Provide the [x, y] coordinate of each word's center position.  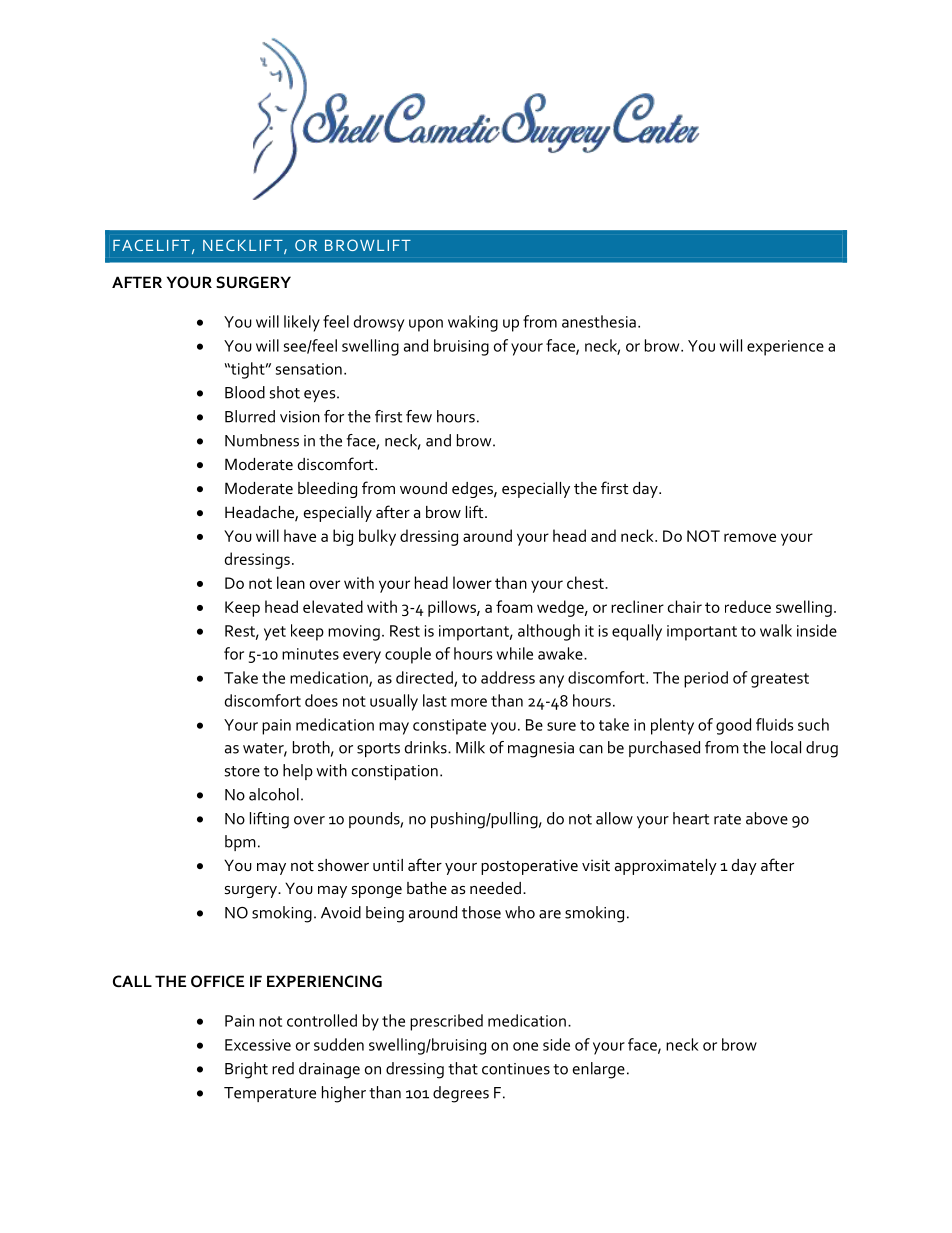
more [469, 702]
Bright [246, 1070]
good [733, 726]
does [321, 700]
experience [785, 348]
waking [473, 323]
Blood [245, 392]
